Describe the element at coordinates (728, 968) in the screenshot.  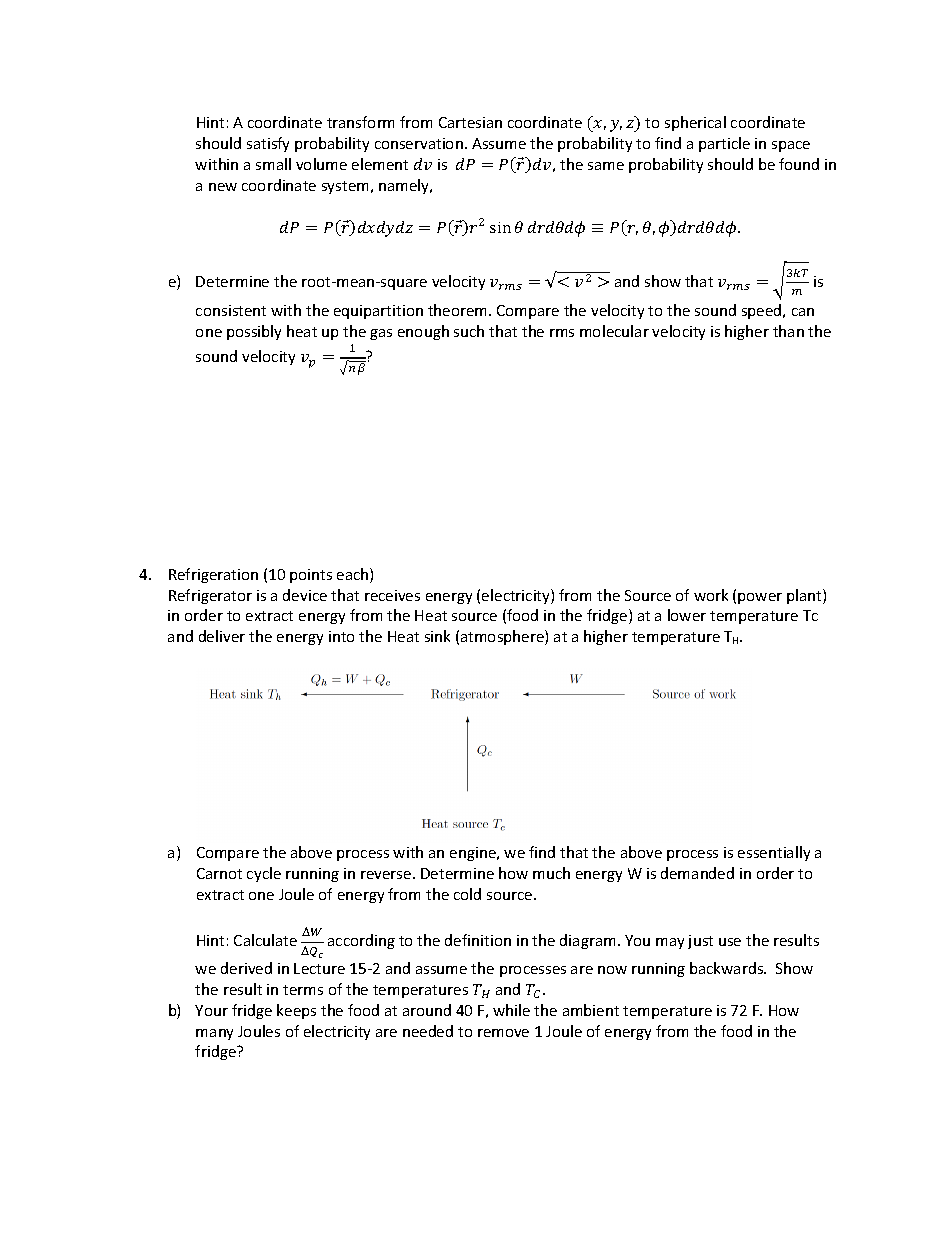
I see `backwards` at that location.
